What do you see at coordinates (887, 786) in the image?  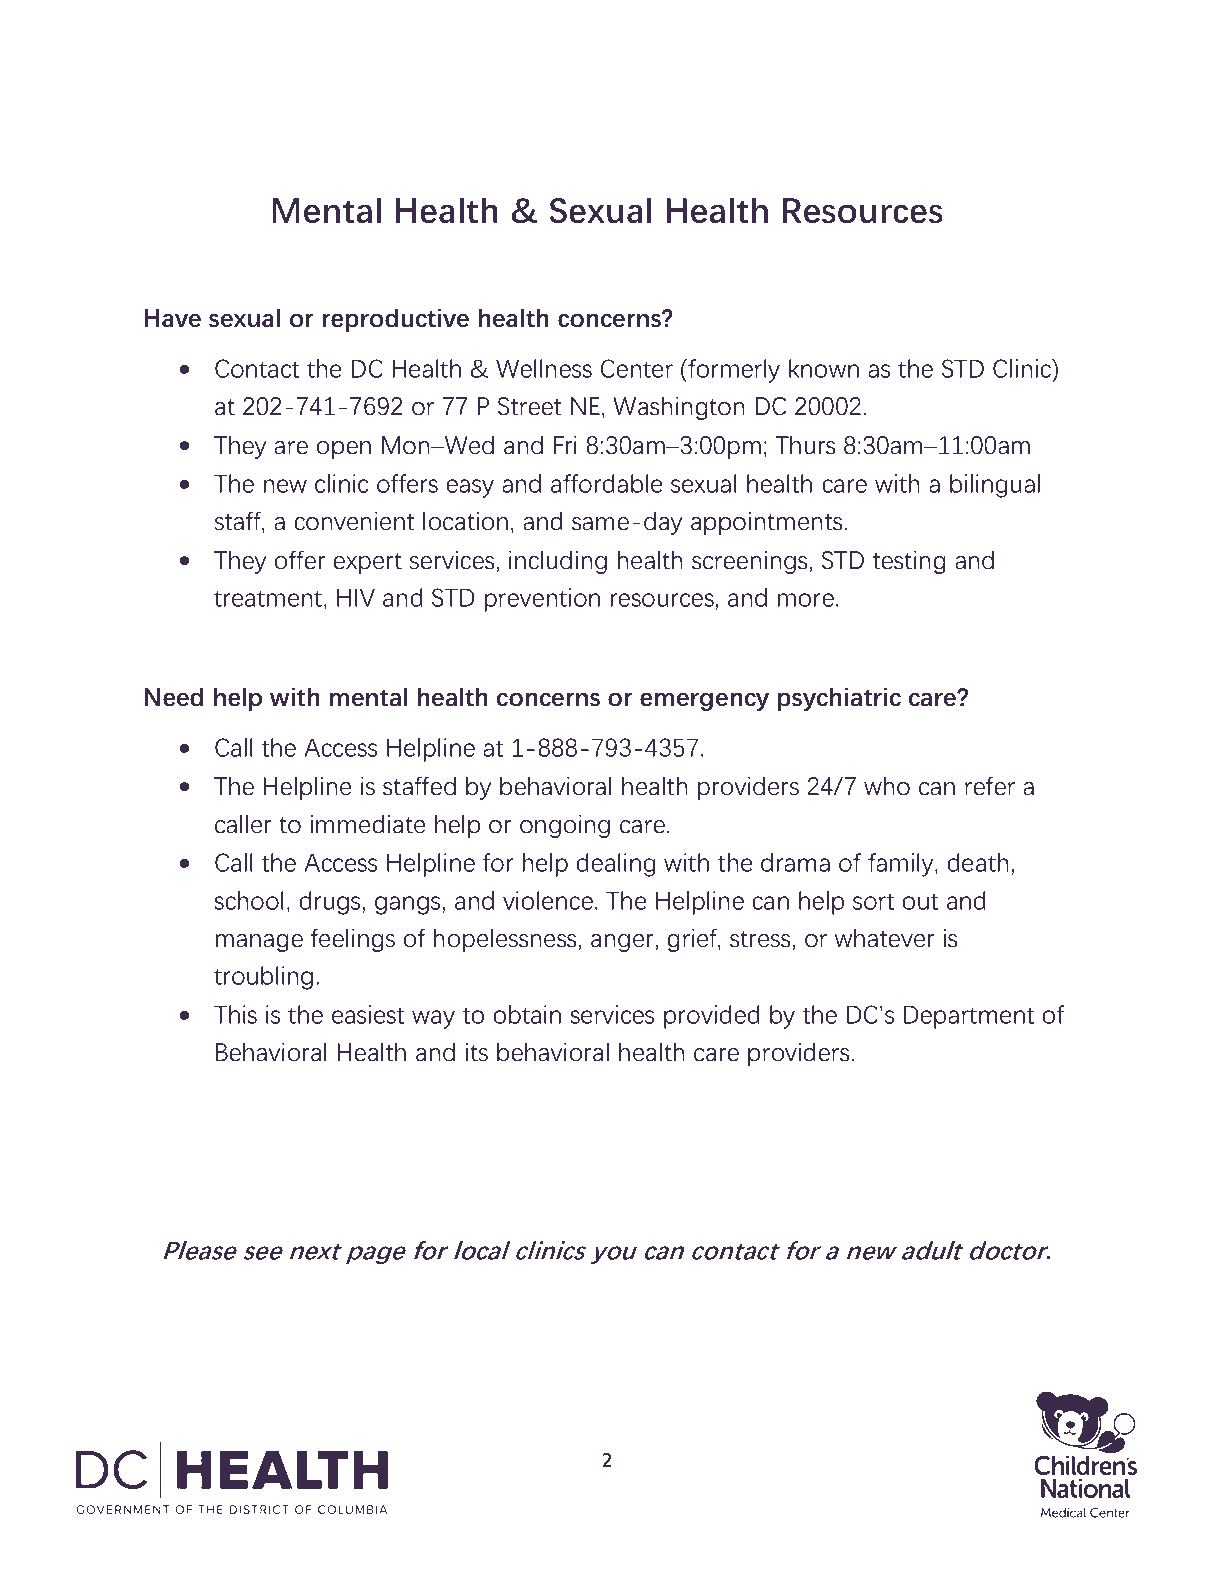 I see `who` at bounding box center [887, 786].
